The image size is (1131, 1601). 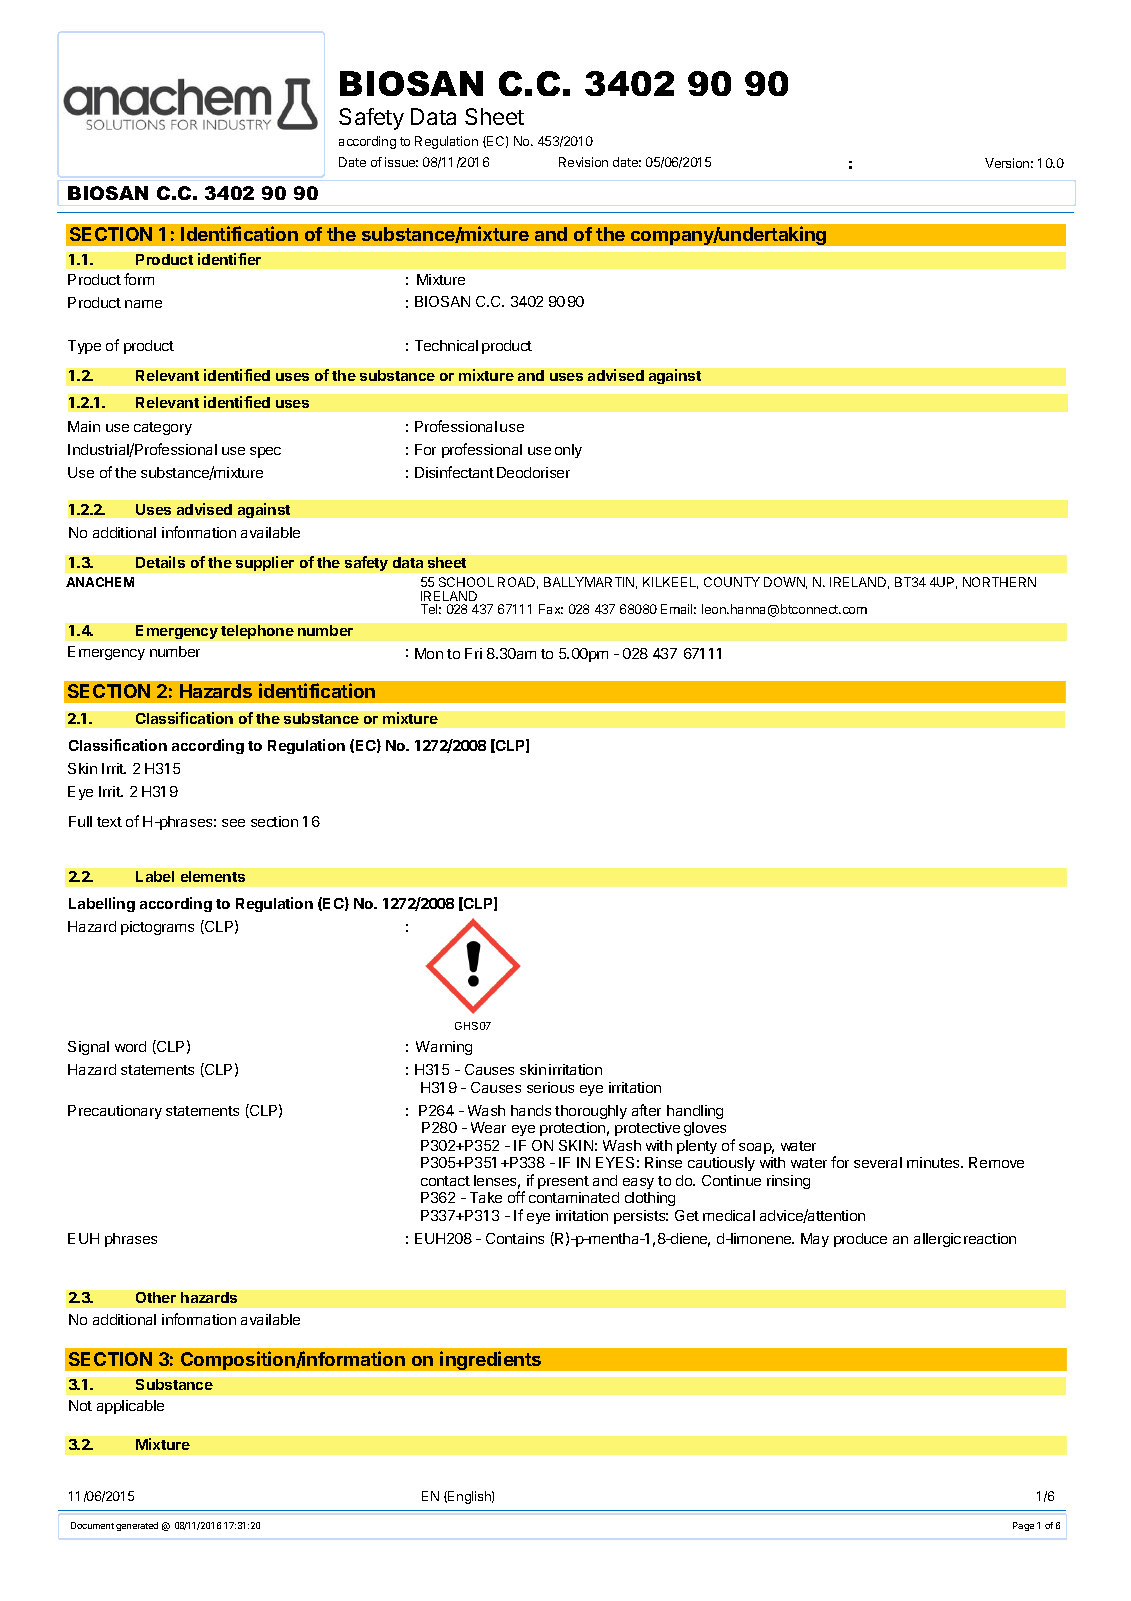 What do you see at coordinates (473, 653) in the screenshot?
I see `Fri` at bounding box center [473, 653].
